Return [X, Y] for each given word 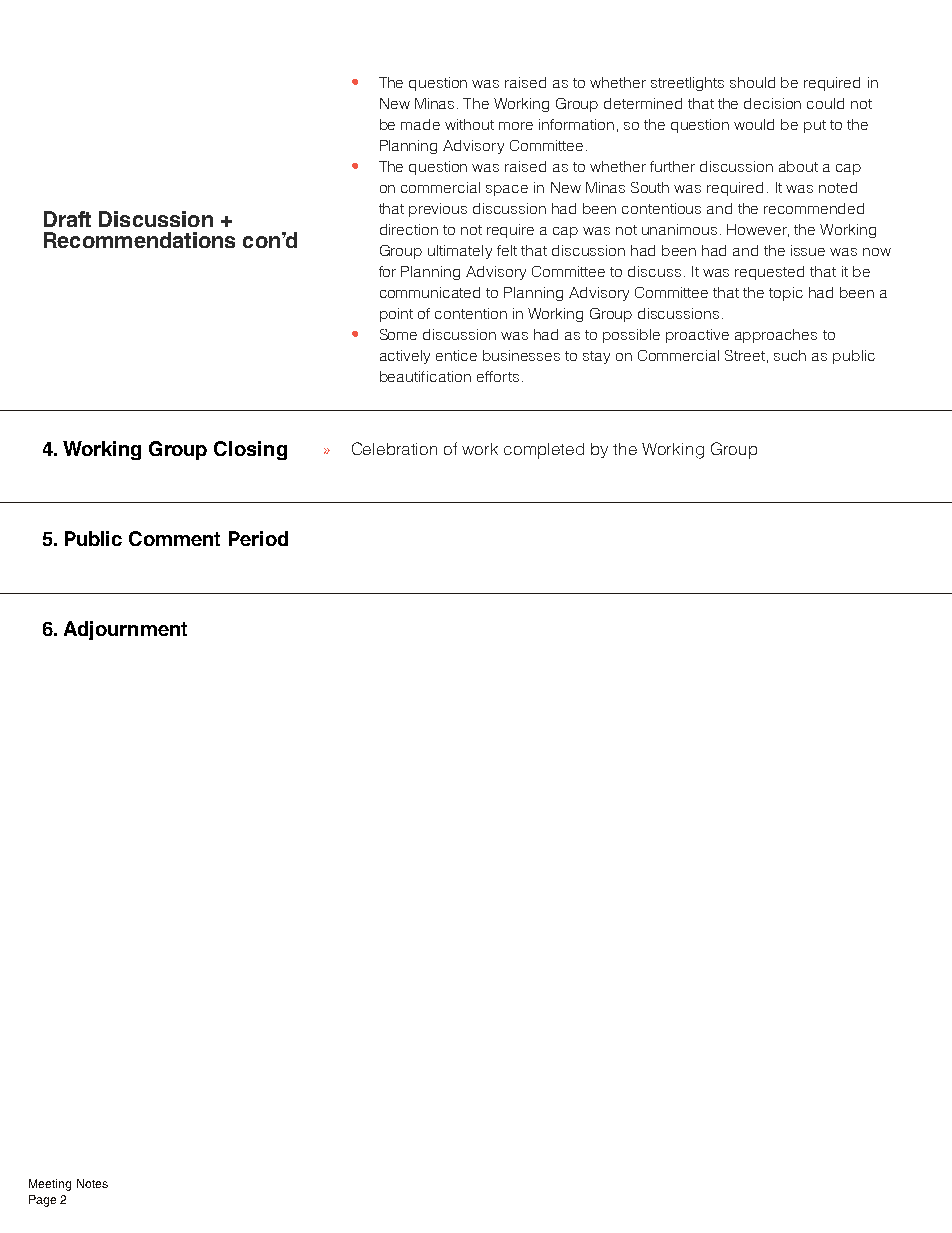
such [790, 355]
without [469, 124]
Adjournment [125, 630]
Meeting [50, 1185]
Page [42, 1201]
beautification [425, 376]
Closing [250, 450]
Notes [92, 1183]
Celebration [394, 448]
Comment [174, 538]
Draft [67, 219]
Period [258, 538]
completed [544, 451]
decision [772, 103]
